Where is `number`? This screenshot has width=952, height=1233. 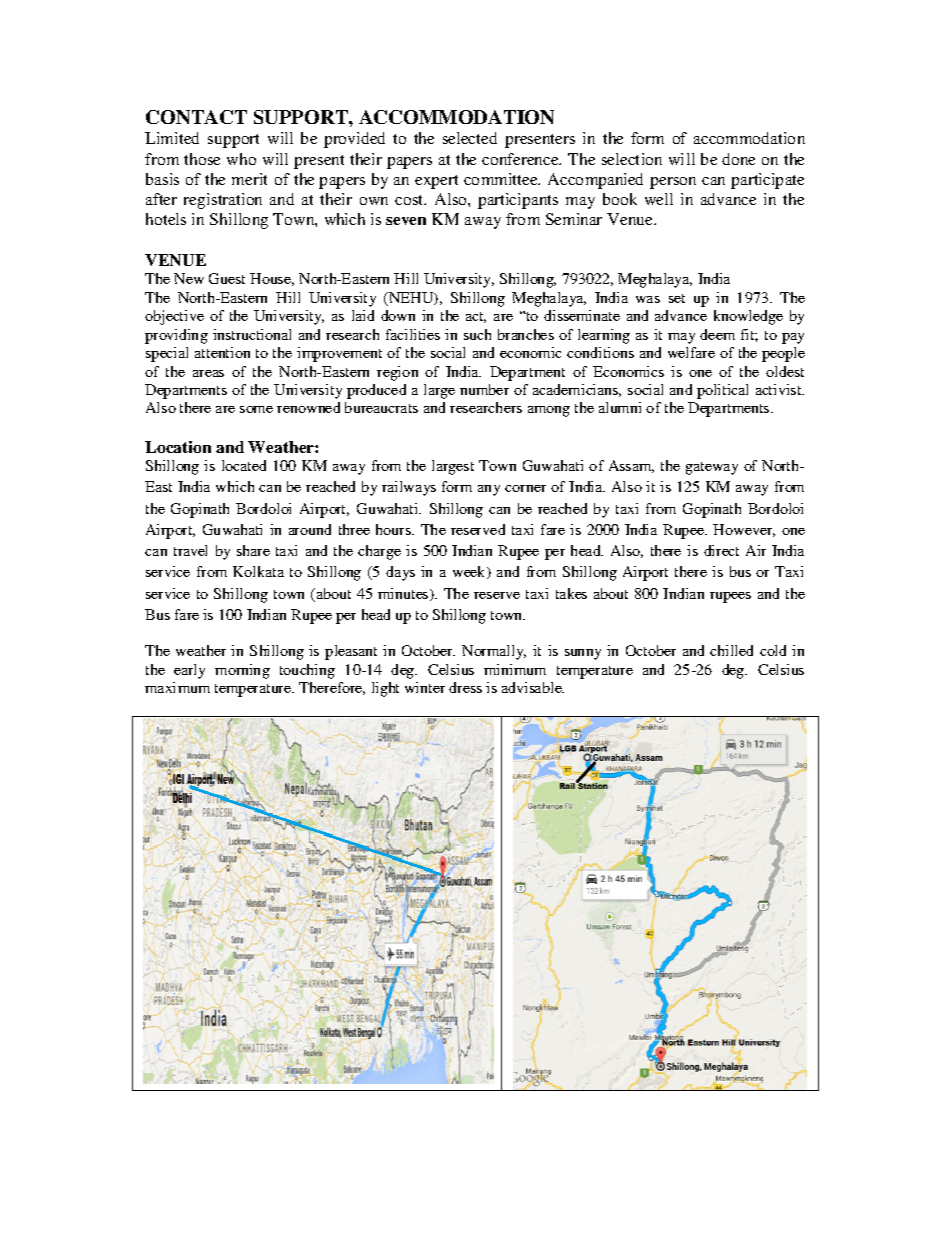
number is located at coordinates (484, 389).
